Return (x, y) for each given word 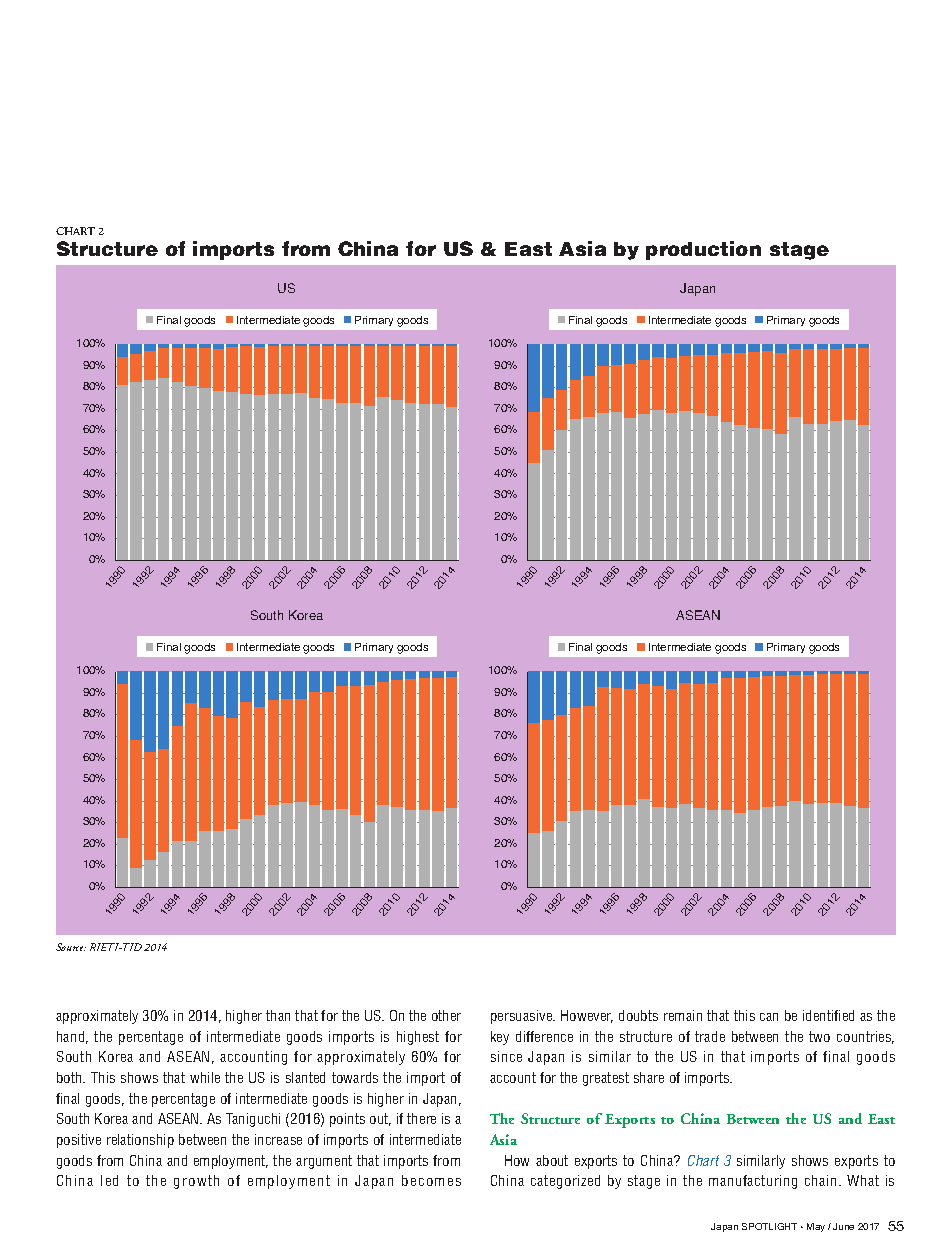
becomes (431, 1180)
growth (196, 1182)
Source (71, 947)
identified (828, 1015)
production (703, 250)
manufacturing (753, 1182)
